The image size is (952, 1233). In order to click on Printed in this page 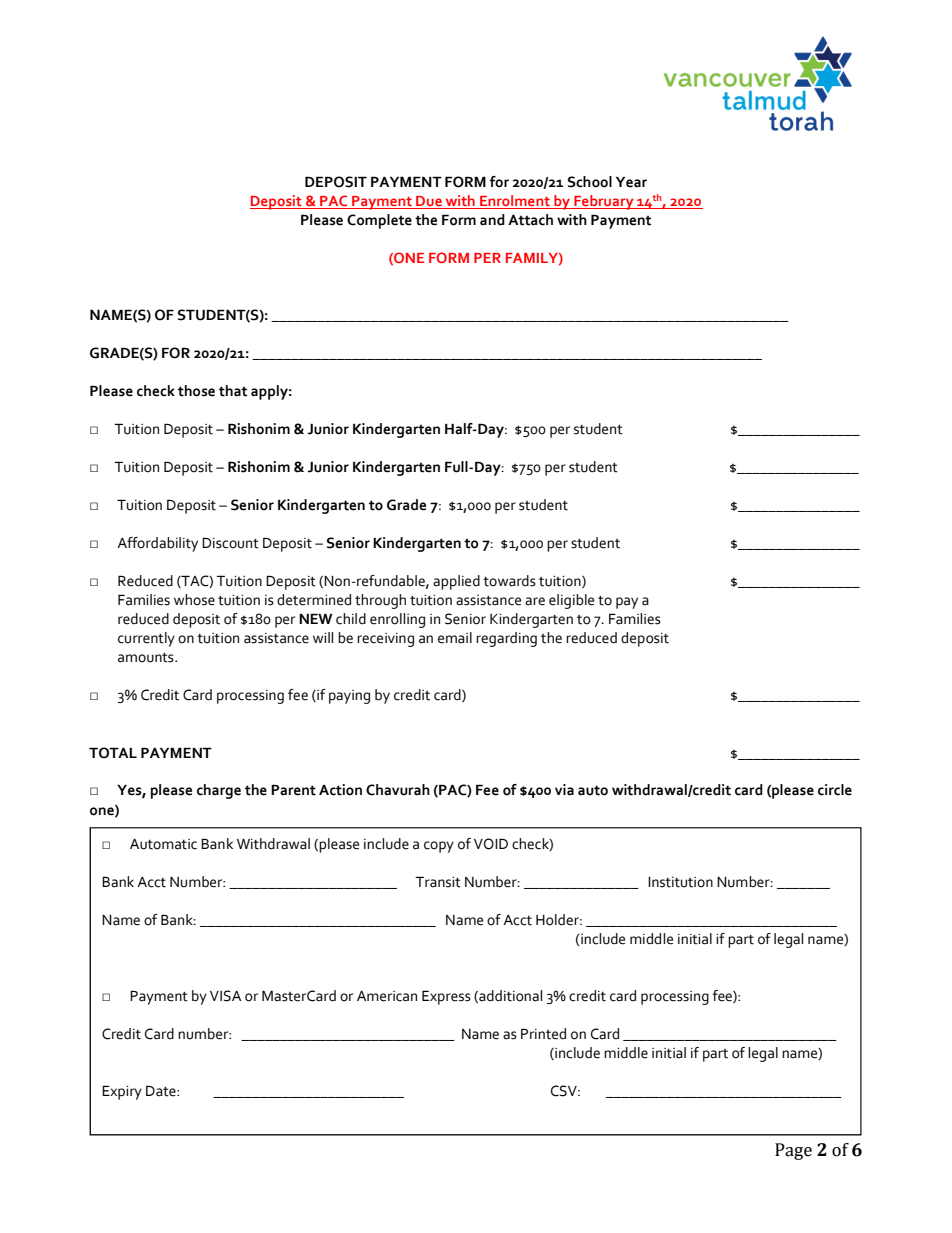, I will do `click(543, 1034)`.
